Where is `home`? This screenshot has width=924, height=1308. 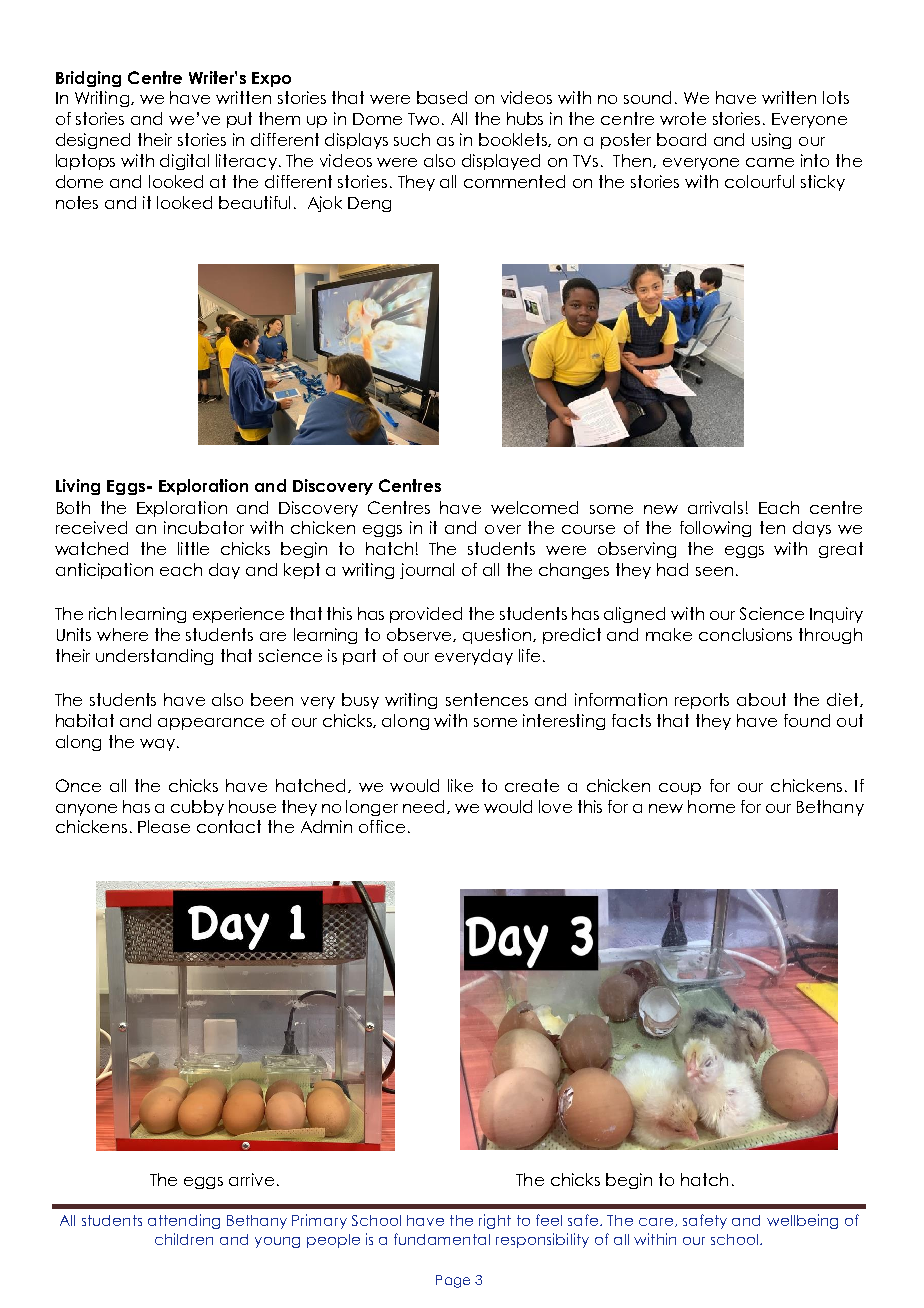 home is located at coordinates (711, 806).
